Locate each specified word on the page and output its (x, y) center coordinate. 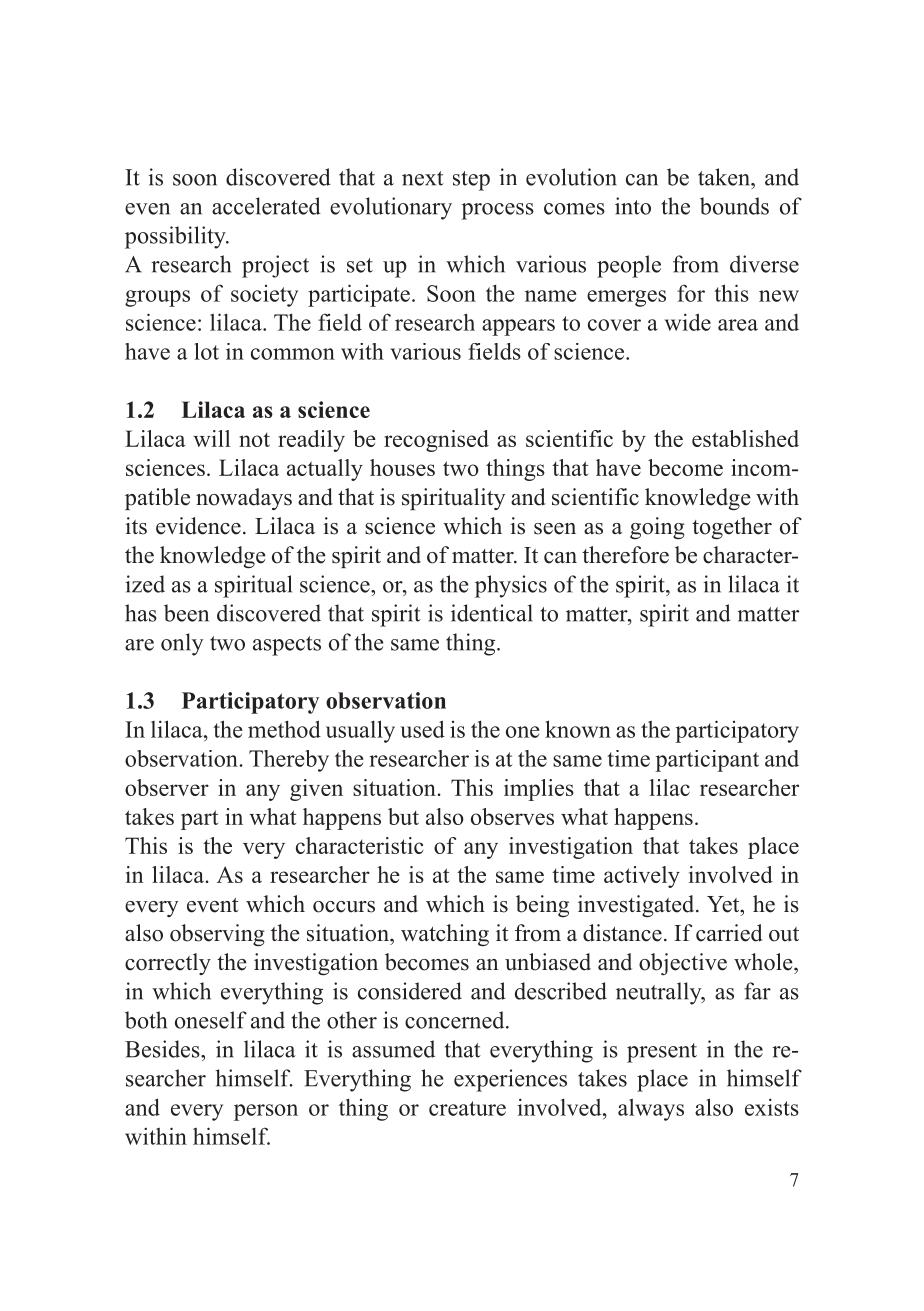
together (732, 528)
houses (402, 467)
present (662, 1053)
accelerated (266, 206)
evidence (198, 526)
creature (467, 1108)
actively (642, 877)
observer (167, 787)
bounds (734, 206)
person (266, 1112)
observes (512, 816)
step (471, 181)
